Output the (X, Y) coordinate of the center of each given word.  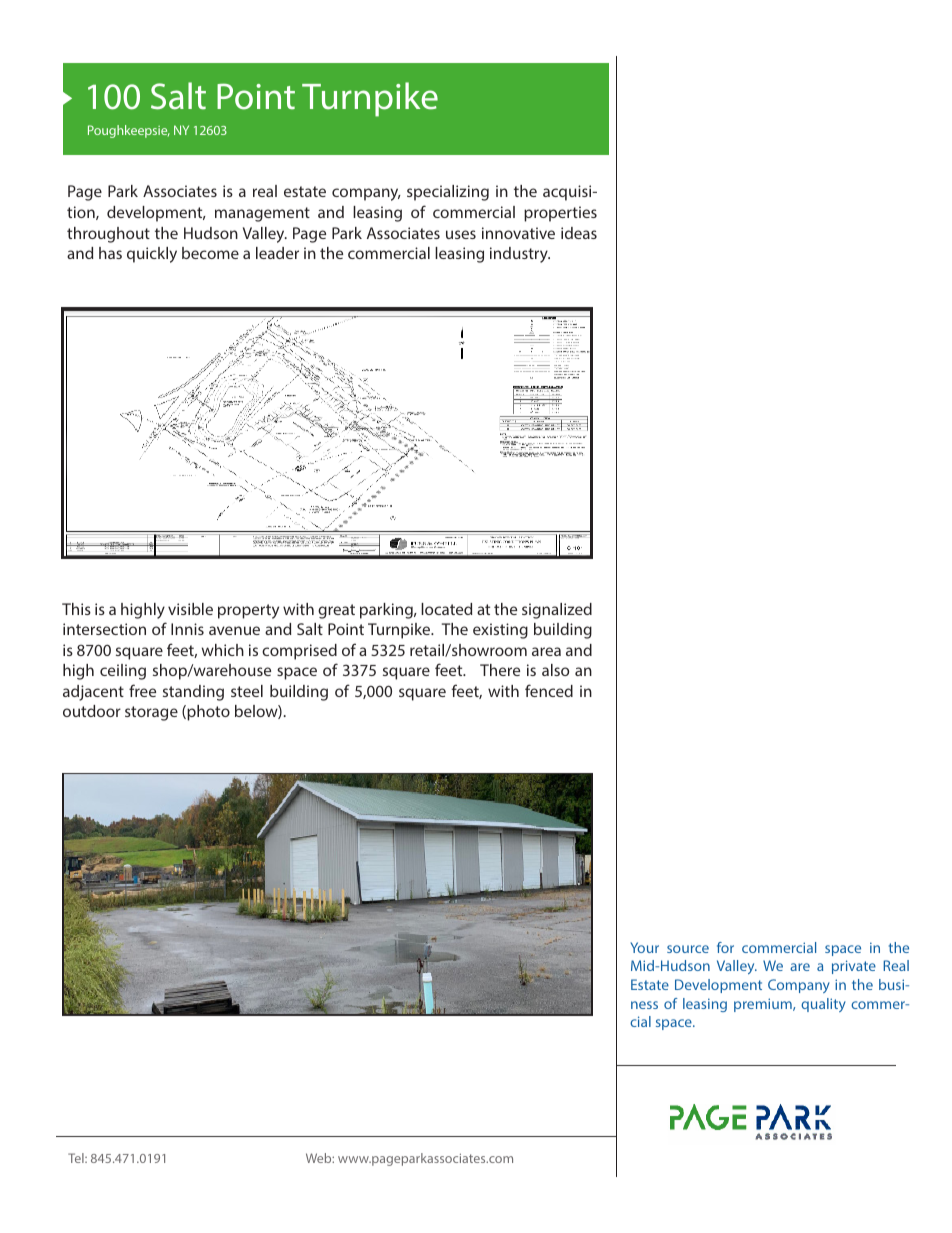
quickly (152, 255)
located (446, 609)
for (725, 947)
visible (190, 609)
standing (193, 693)
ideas (579, 233)
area (546, 651)
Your (644, 947)
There (500, 670)
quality (823, 1005)
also (555, 670)
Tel (77, 1158)
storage (151, 713)
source (688, 949)
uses (461, 234)
